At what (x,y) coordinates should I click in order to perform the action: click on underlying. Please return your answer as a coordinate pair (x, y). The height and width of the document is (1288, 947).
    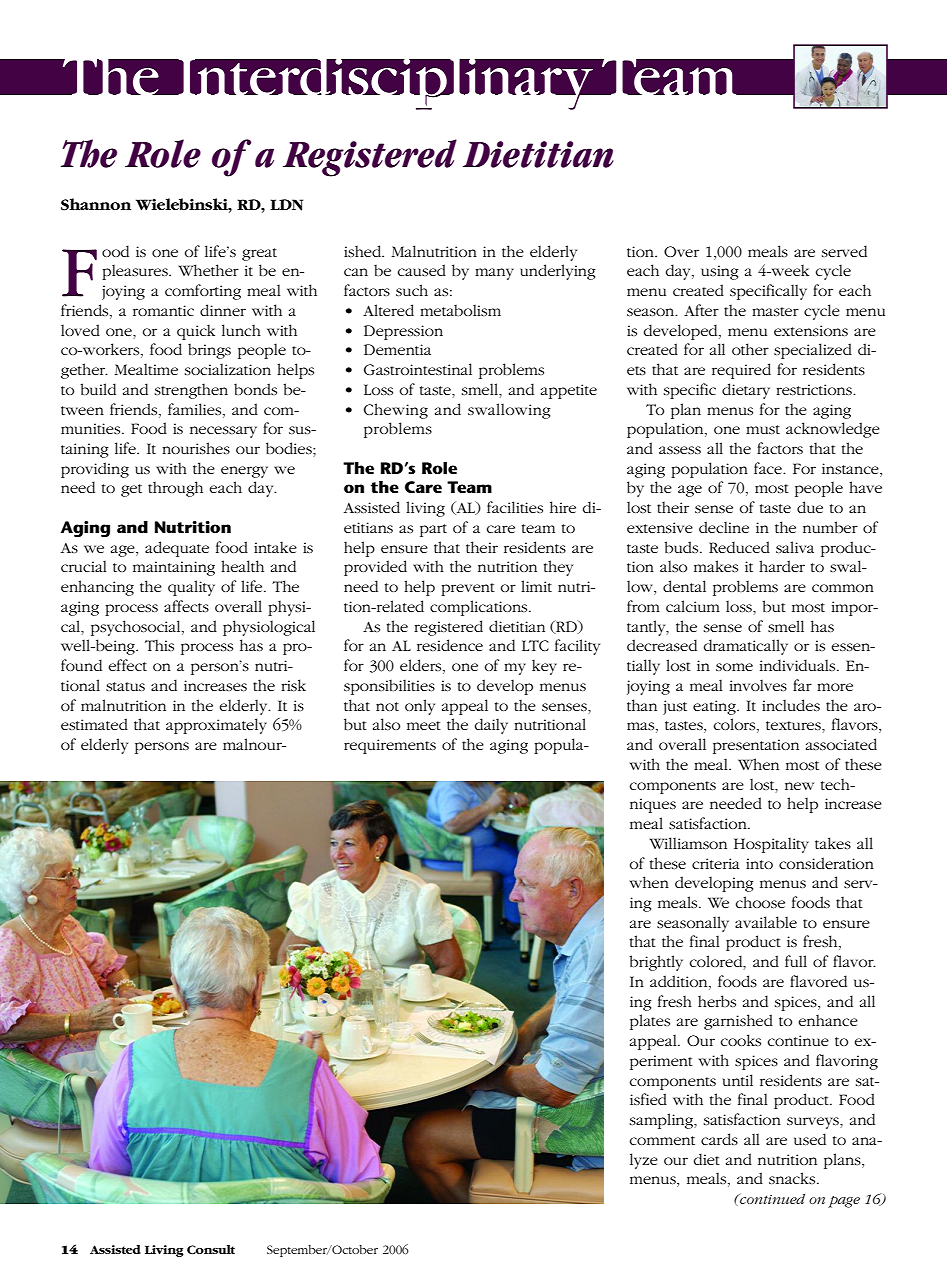
    Looking at the image, I should click on (558, 272).
